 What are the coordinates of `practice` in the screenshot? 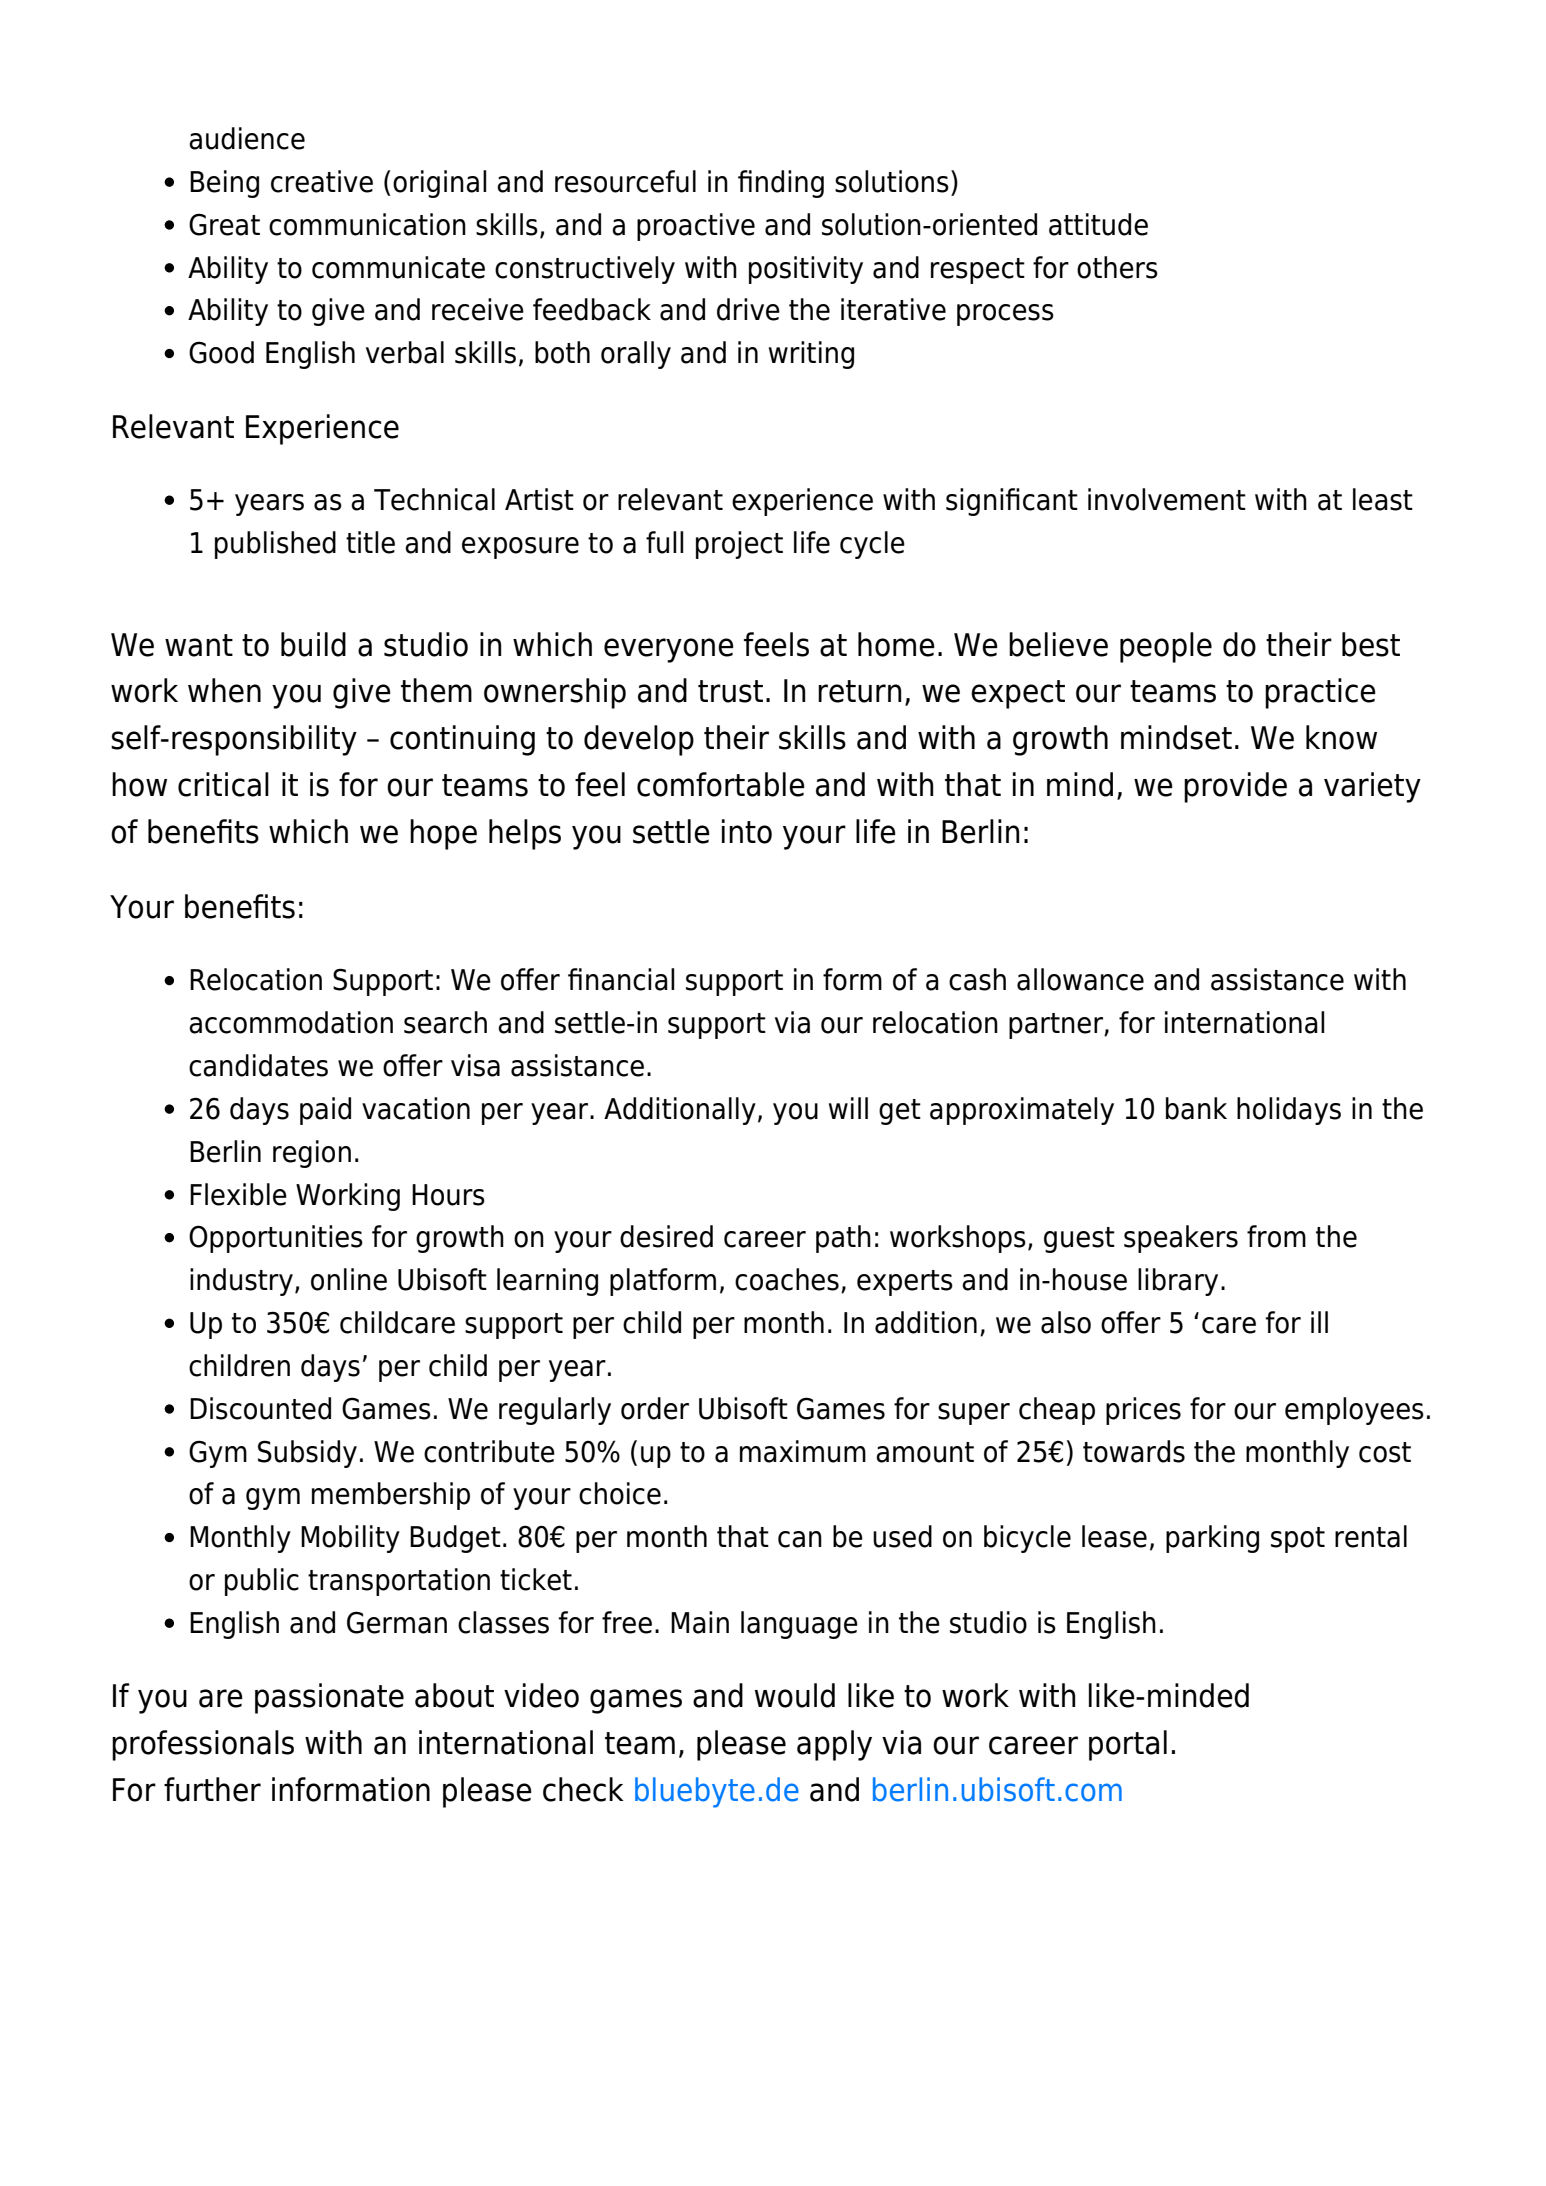 It's located at (1320, 693).
